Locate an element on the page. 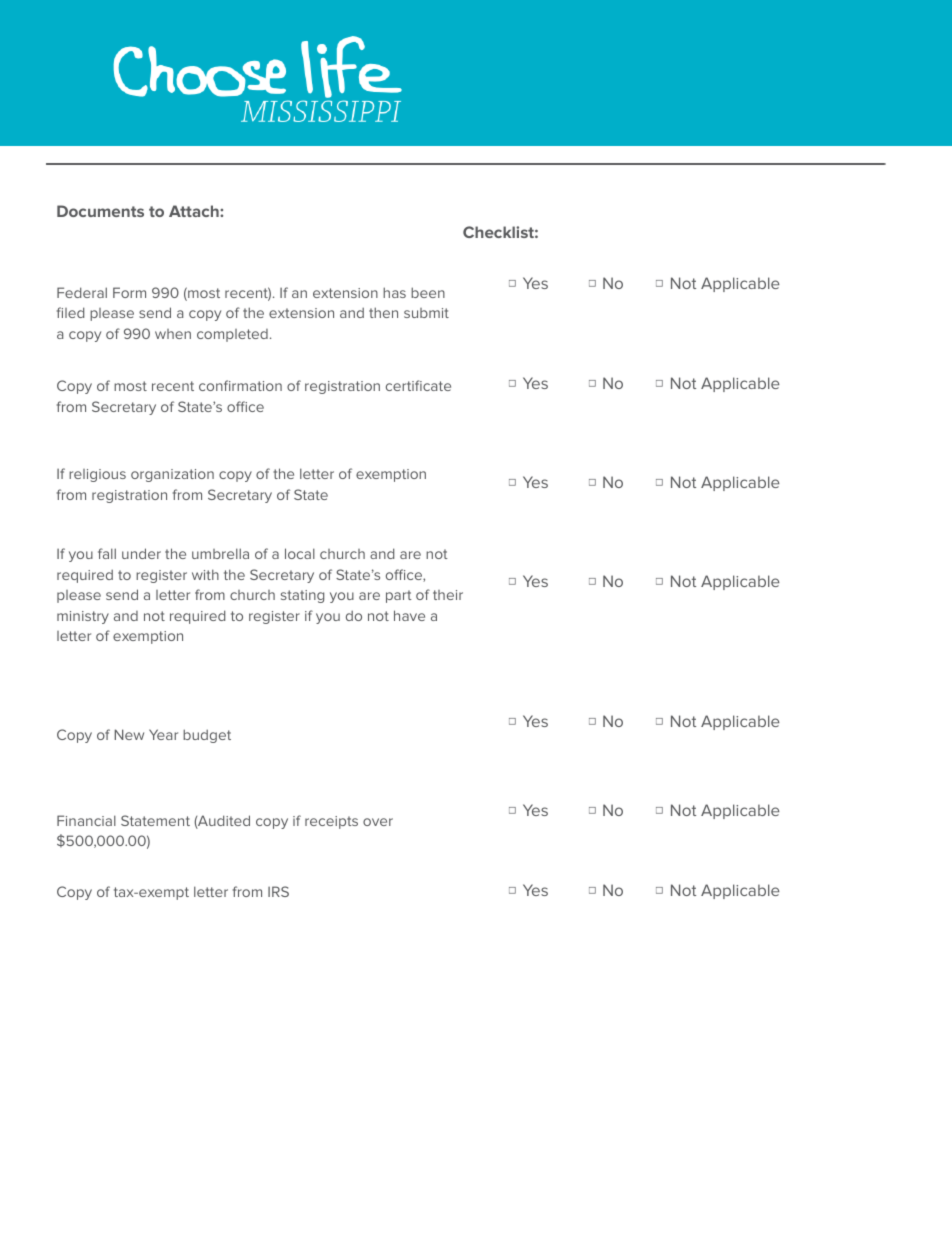 The image size is (952, 1233). local is located at coordinates (300, 553).
